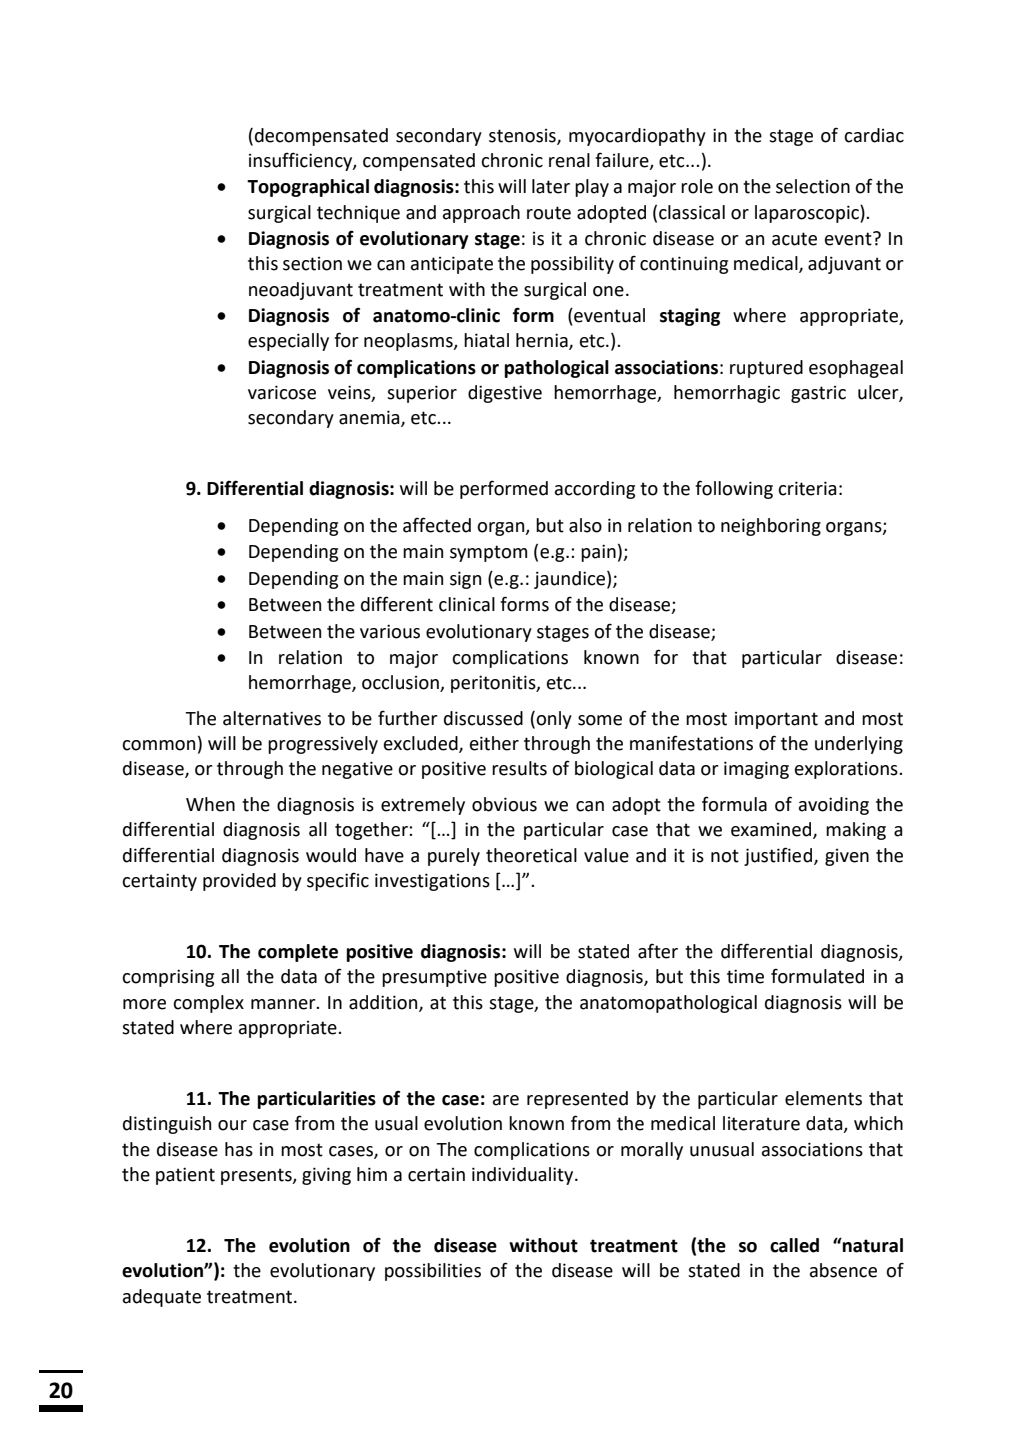  What do you see at coordinates (523, 137) in the image?
I see `stenosis` at bounding box center [523, 137].
